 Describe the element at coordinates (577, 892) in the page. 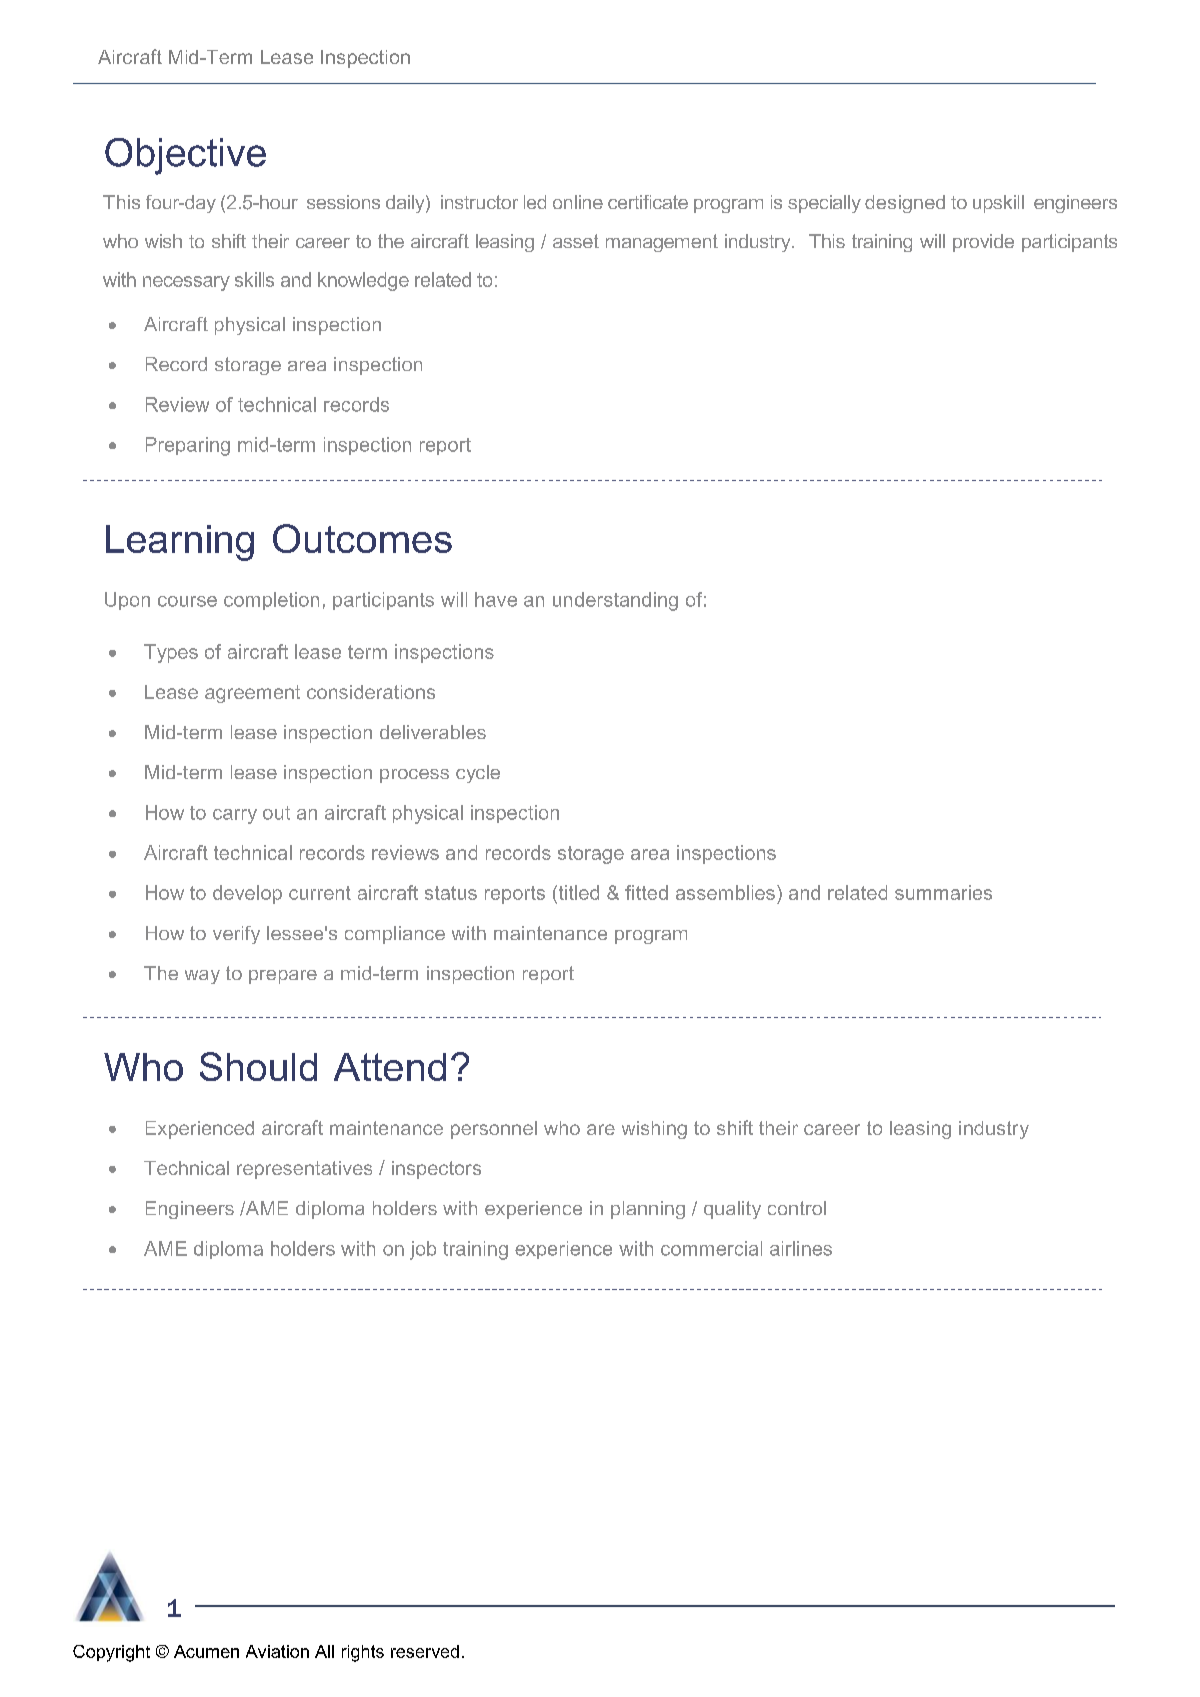

I see `titled` at that location.
